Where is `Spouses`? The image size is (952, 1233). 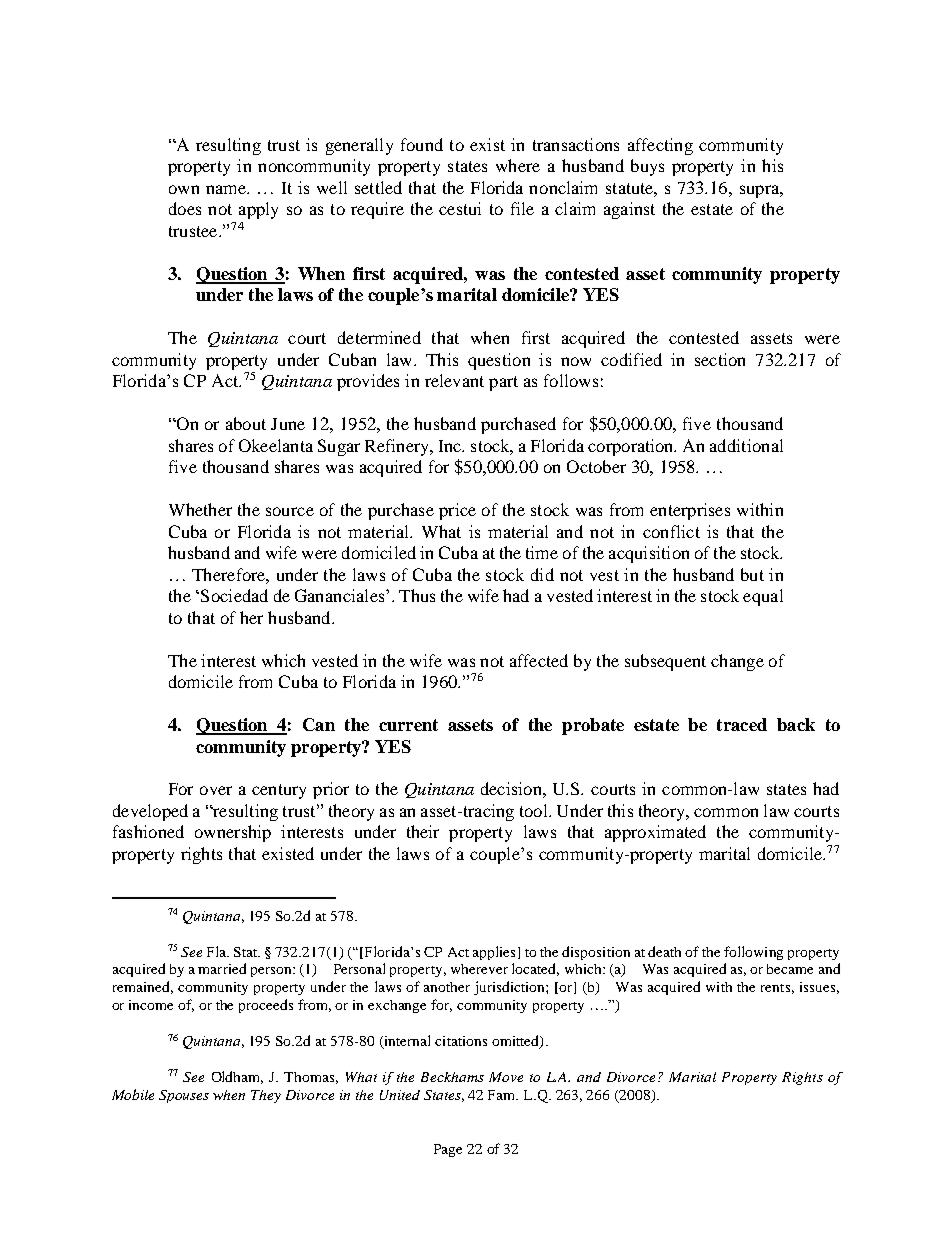
Spouses is located at coordinates (184, 1096).
